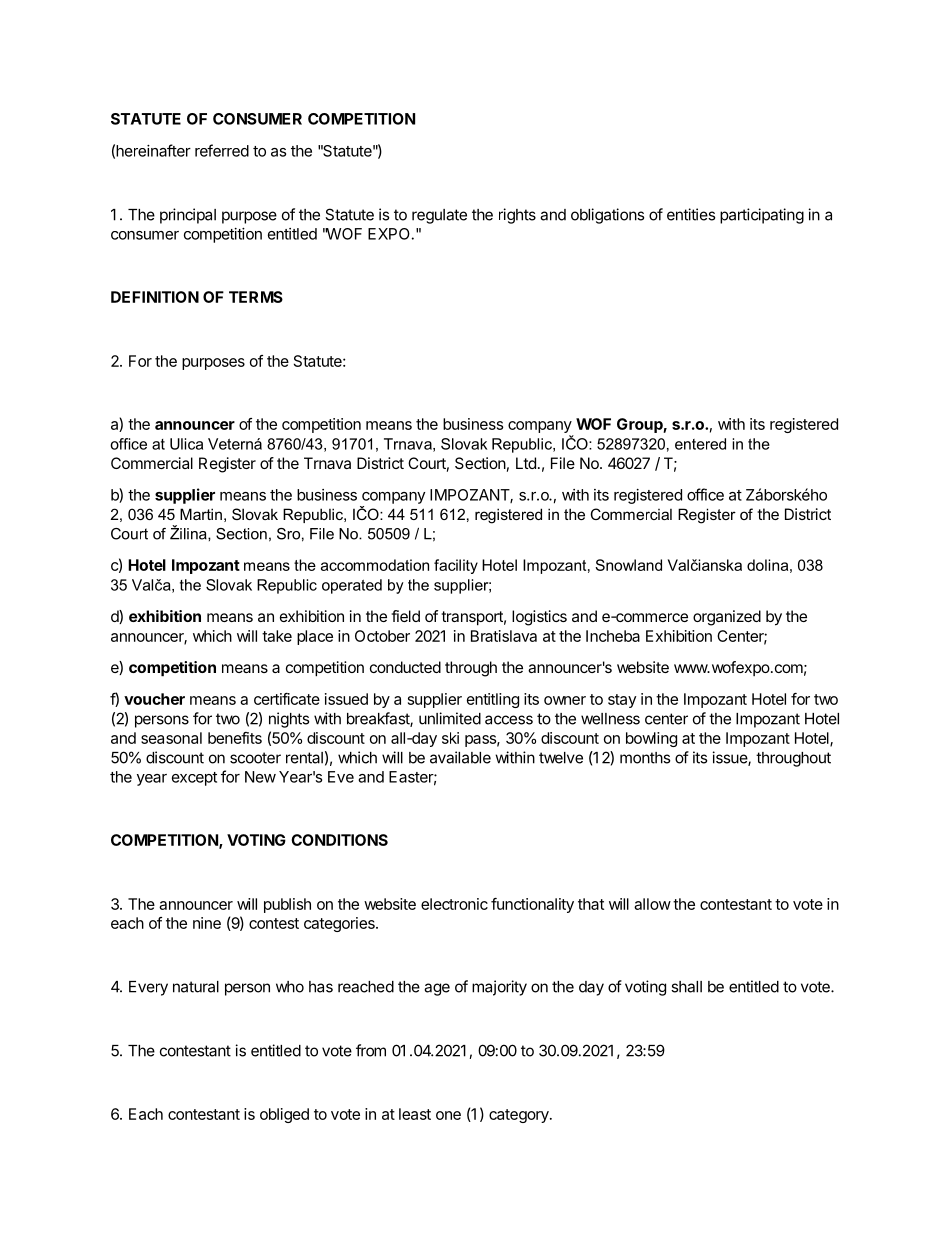 This page has width=952, height=1233. What do you see at coordinates (222, 150) in the page?
I see `referred` at bounding box center [222, 150].
